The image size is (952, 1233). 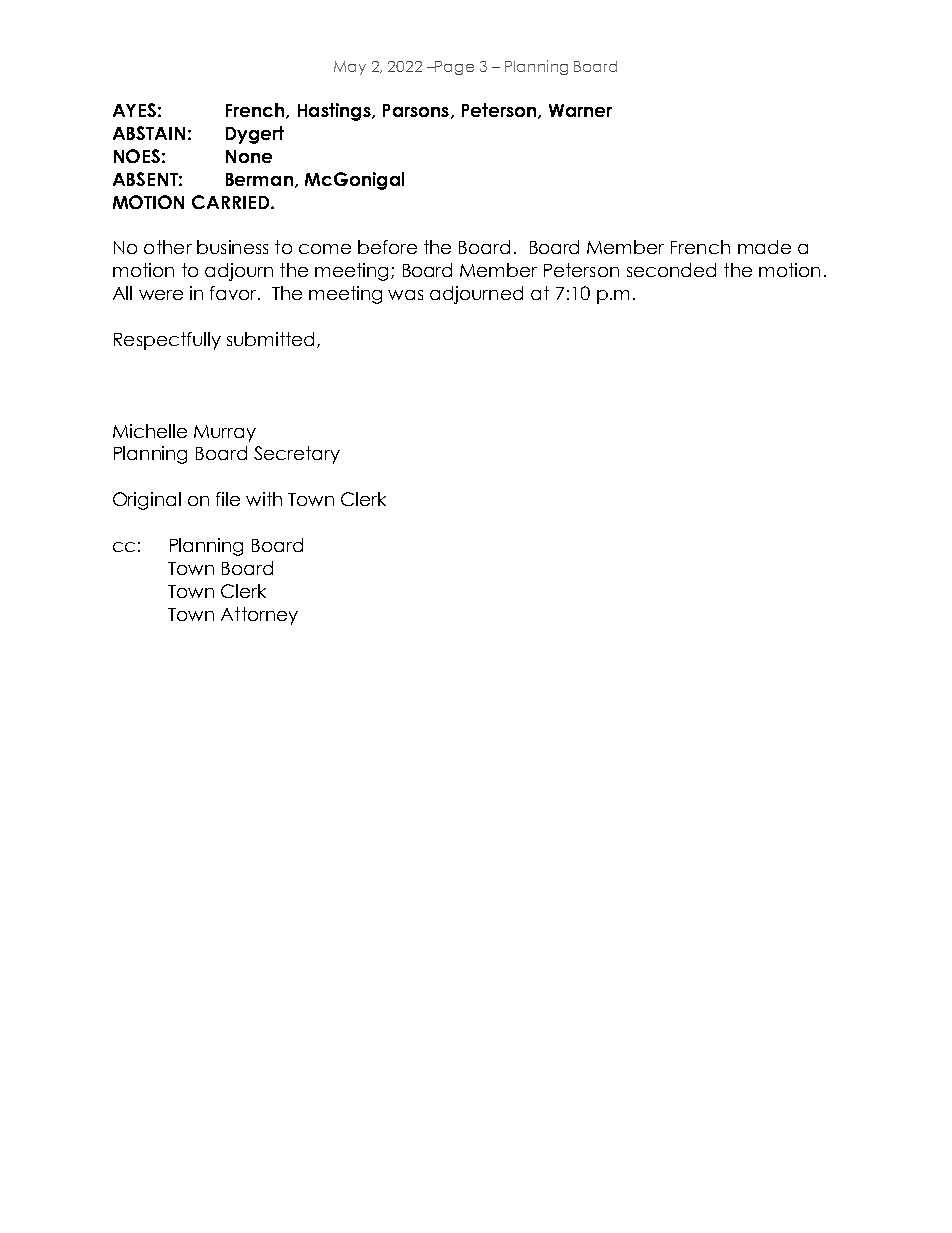 What do you see at coordinates (228, 499) in the document?
I see `file` at bounding box center [228, 499].
